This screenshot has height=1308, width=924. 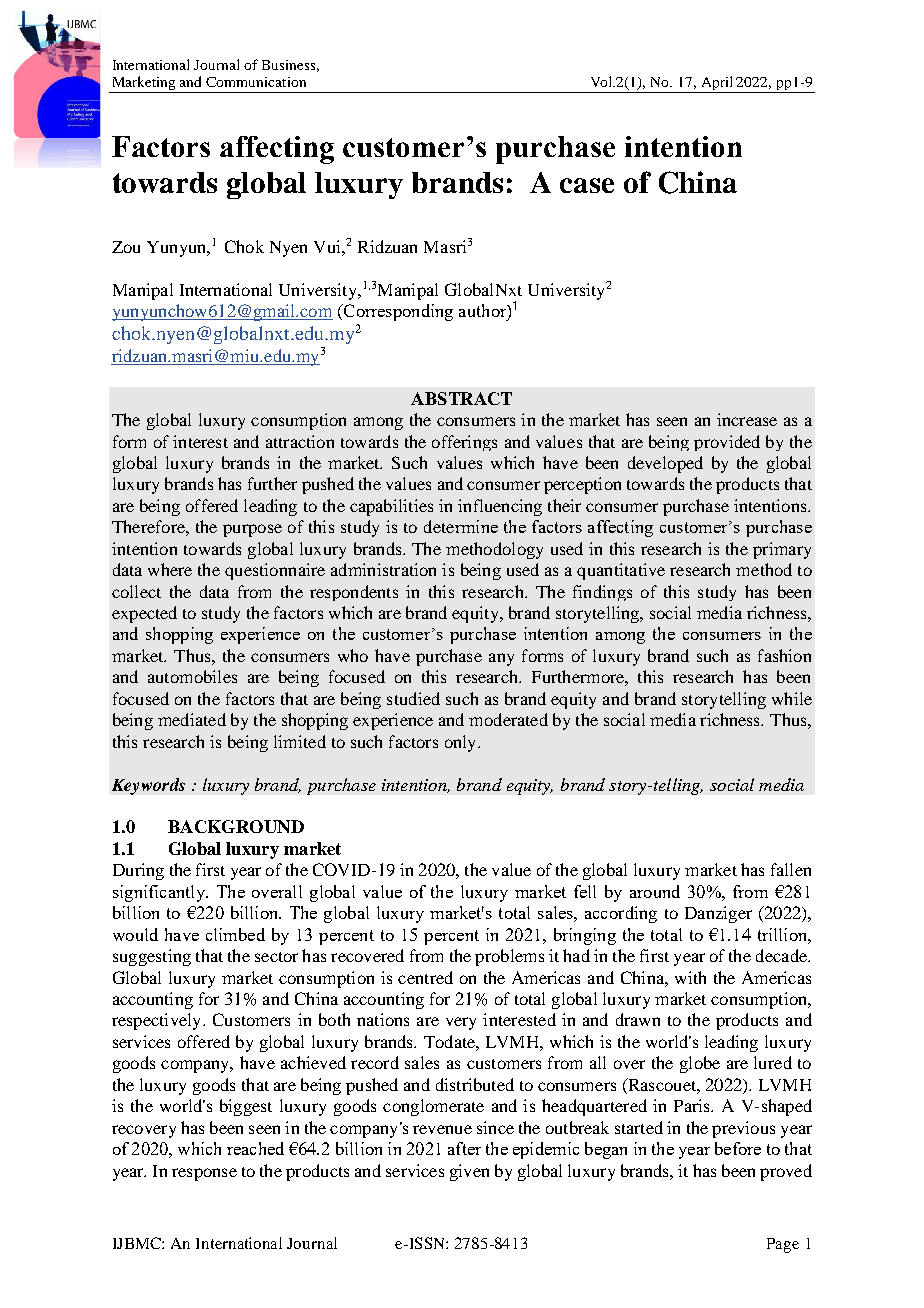 What do you see at coordinates (461, 398) in the screenshot?
I see `ABSTRACT` at bounding box center [461, 398].
